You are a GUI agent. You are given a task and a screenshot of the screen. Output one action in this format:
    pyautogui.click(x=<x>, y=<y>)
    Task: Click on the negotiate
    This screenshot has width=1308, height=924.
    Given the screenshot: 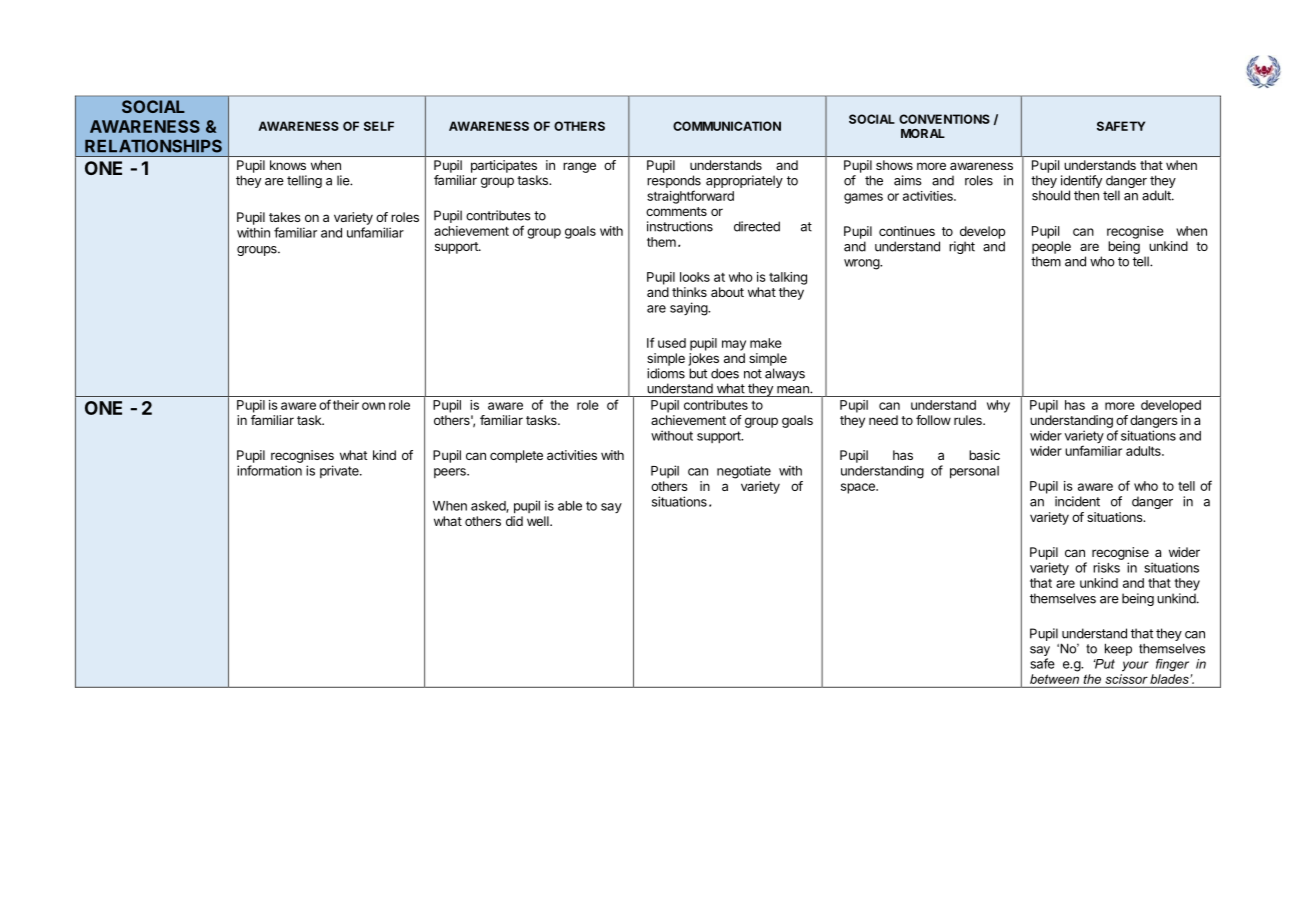 What is the action you would take?
    pyautogui.click(x=744, y=472)
